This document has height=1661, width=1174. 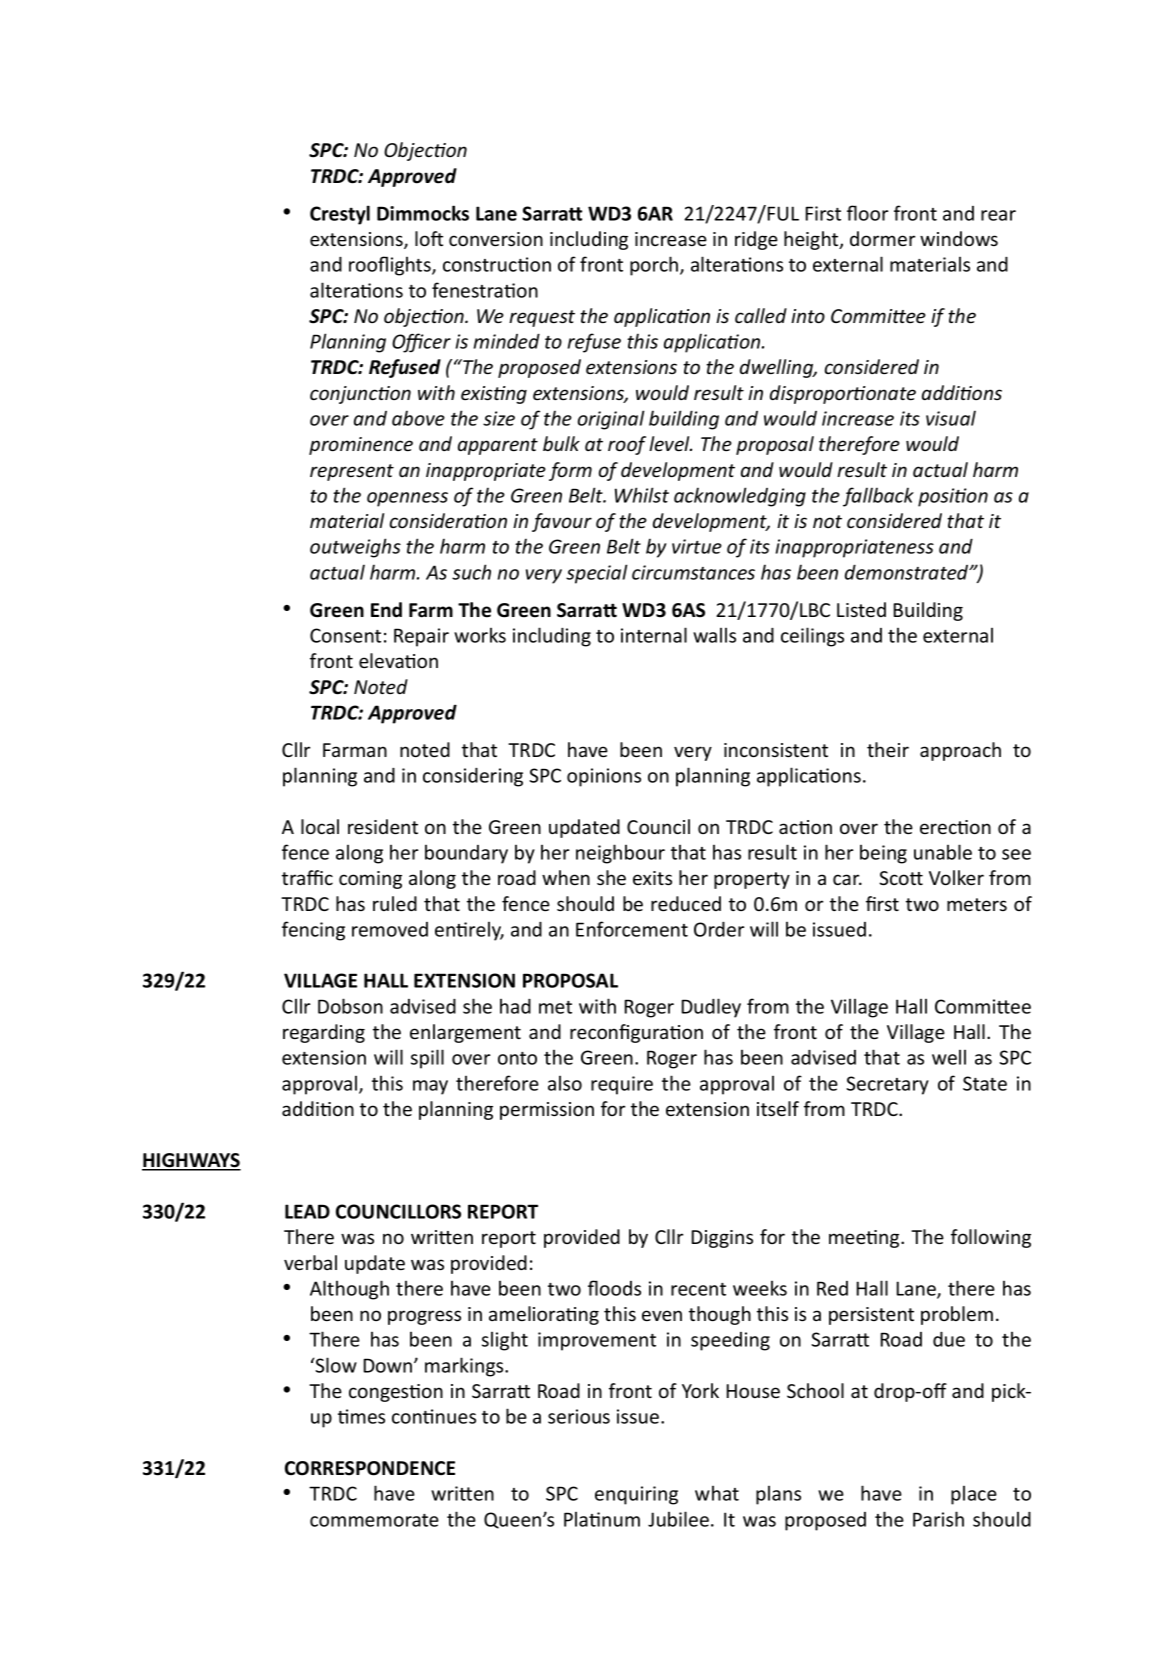 I want to click on porch, so click(x=655, y=266).
